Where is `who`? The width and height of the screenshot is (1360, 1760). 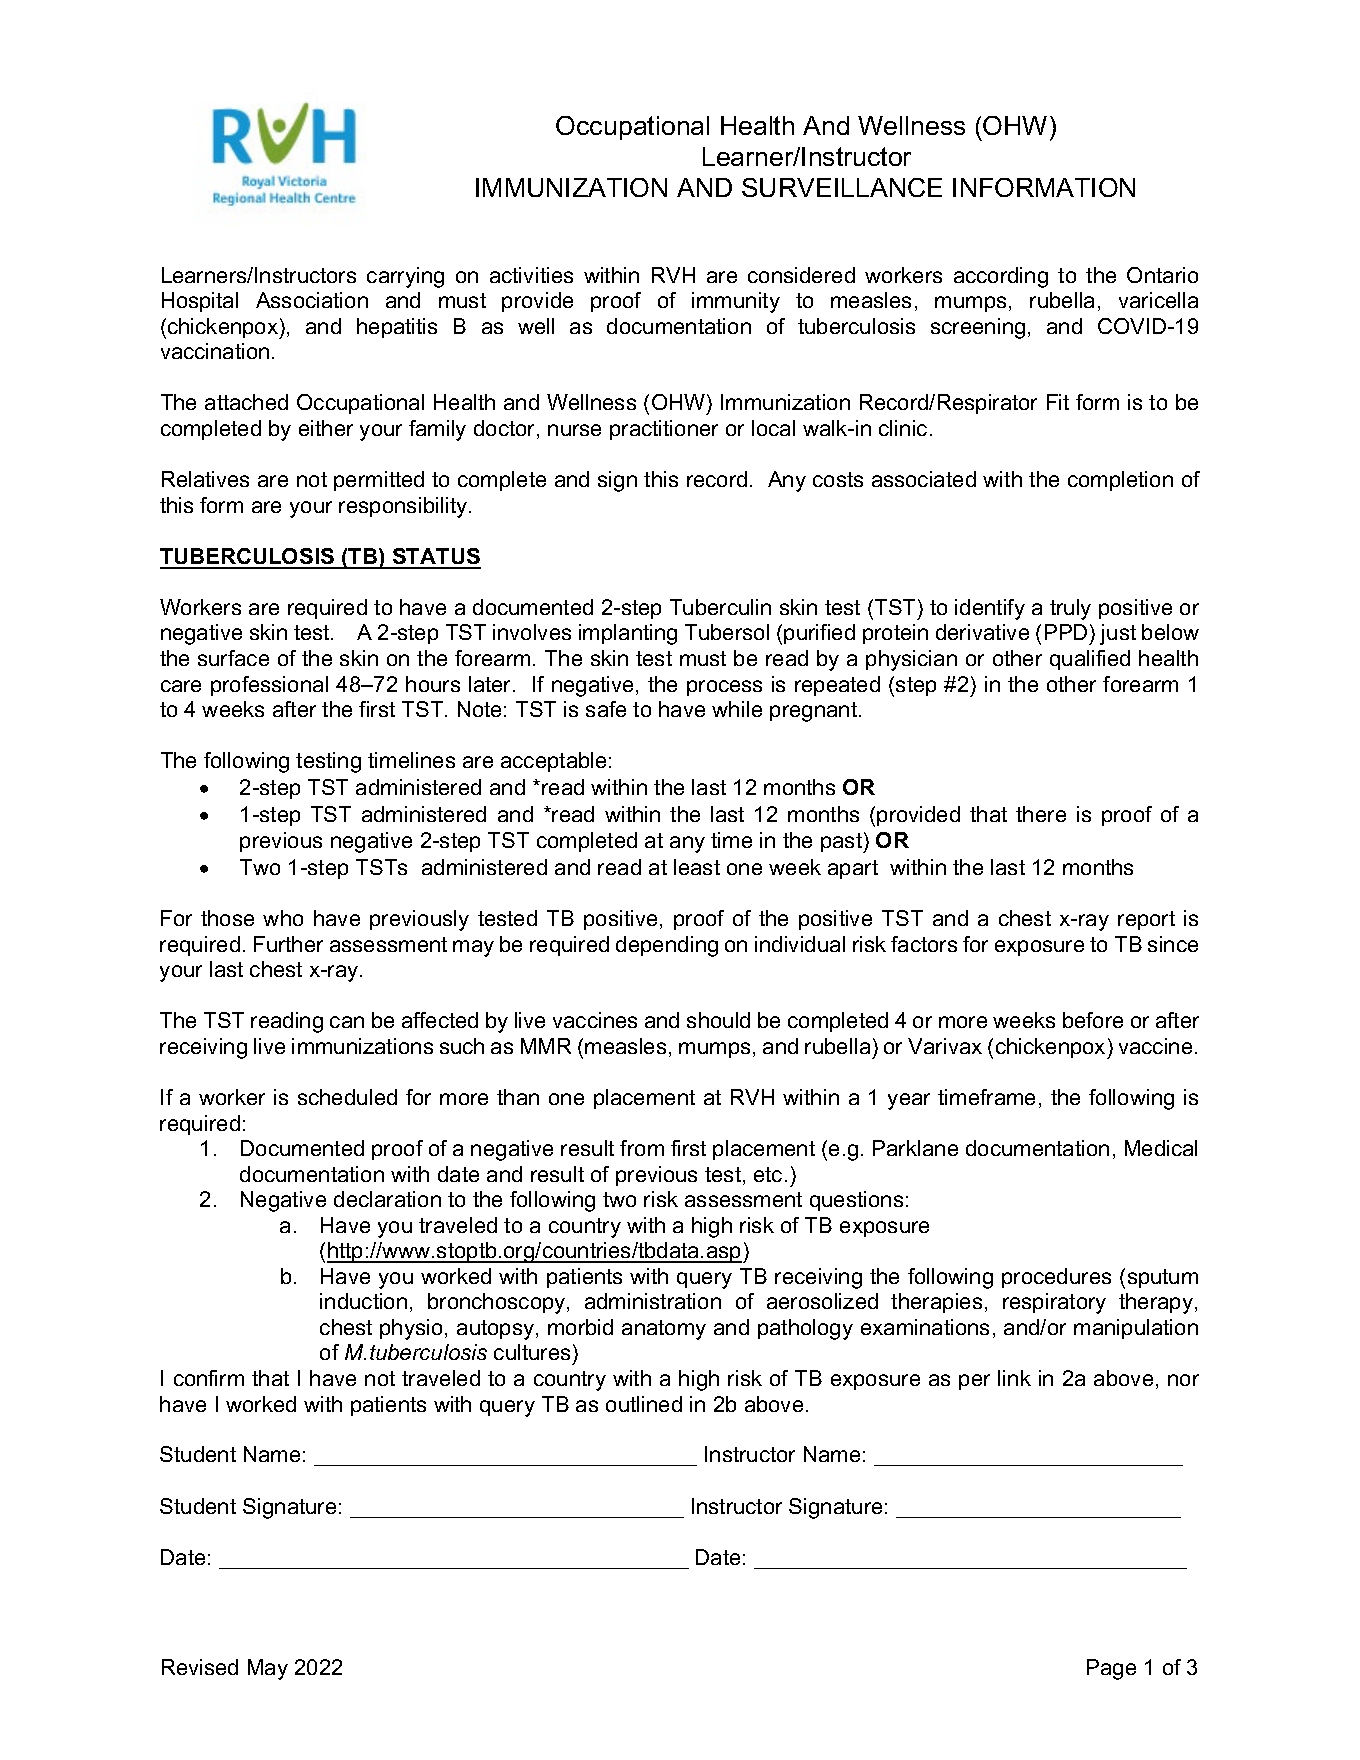 who is located at coordinates (283, 918).
